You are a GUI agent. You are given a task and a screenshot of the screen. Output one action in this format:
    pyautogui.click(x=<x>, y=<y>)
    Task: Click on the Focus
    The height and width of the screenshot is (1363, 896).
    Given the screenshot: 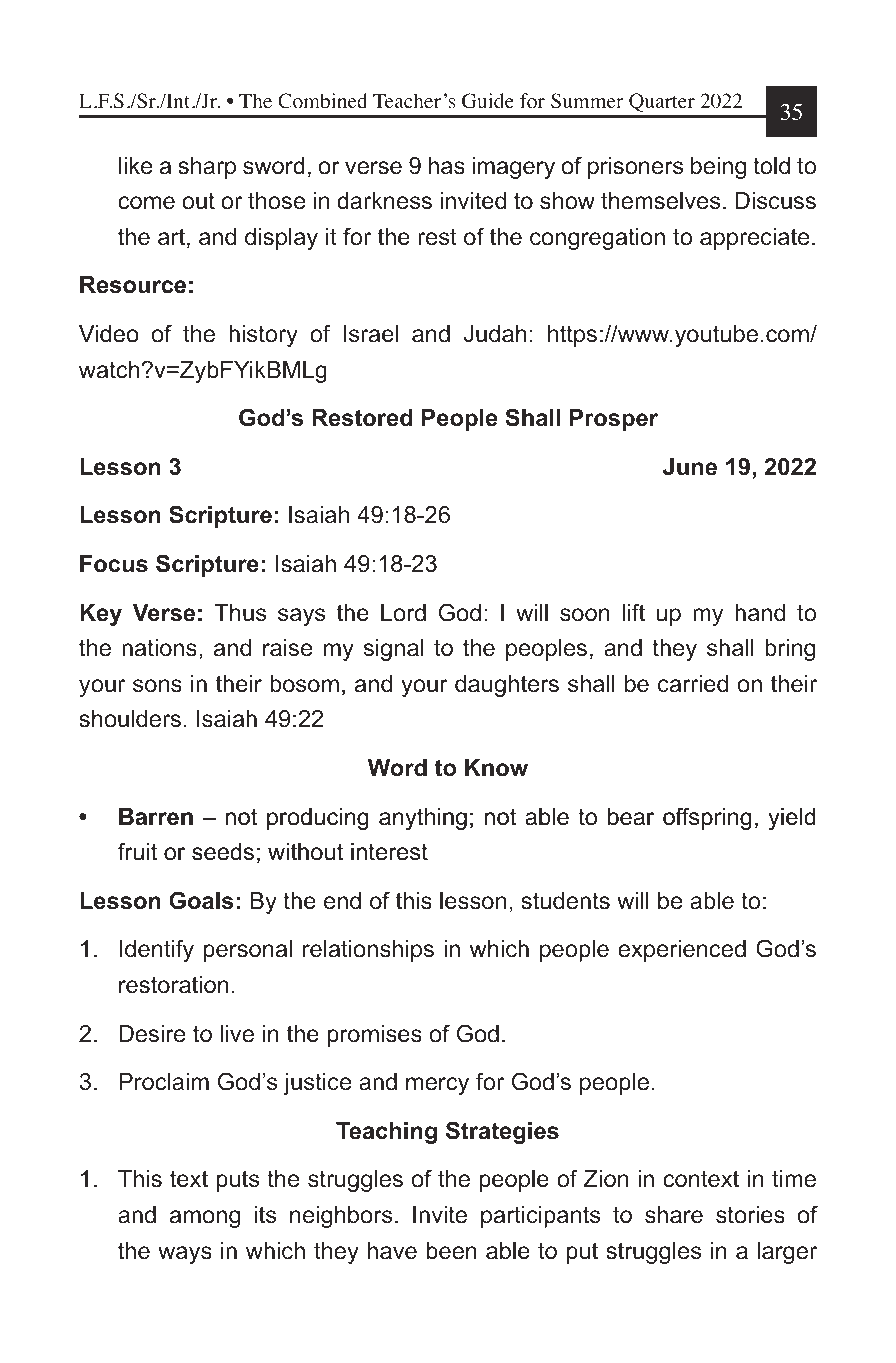 What is the action you would take?
    pyautogui.click(x=114, y=564)
